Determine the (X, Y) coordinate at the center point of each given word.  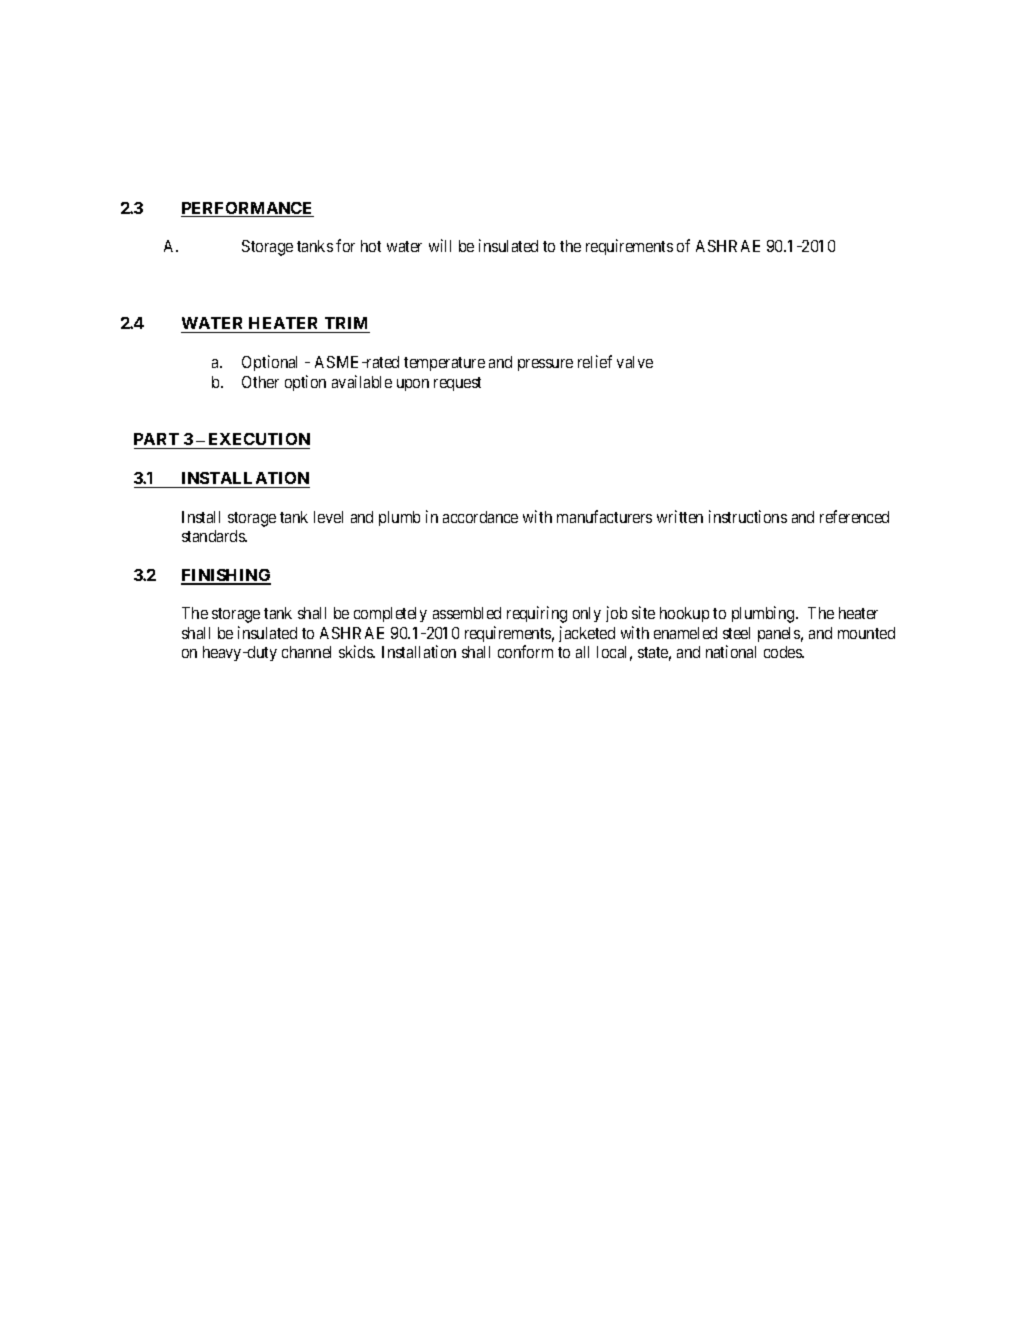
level (328, 517)
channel (306, 652)
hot (371, 246)
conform (525, 651)
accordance (480, 517)
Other (260, 382)
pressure (545, 365)
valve (635, 362)
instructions (748, 516)
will (440, 245)
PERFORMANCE (247, 209)
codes (783, 652)
